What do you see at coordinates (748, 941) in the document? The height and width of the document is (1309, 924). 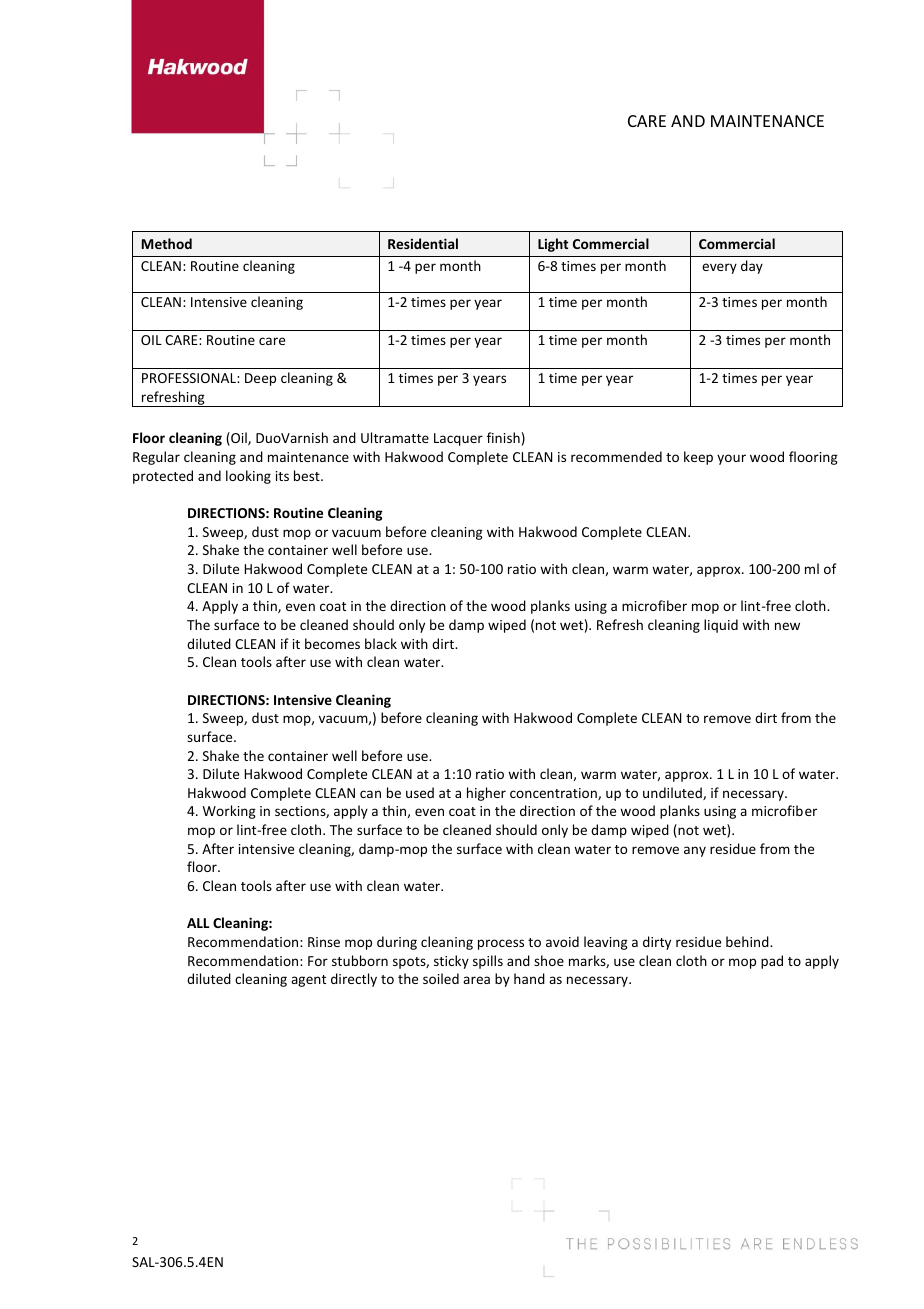 I see `behind` at bounding box center [748, 941].
